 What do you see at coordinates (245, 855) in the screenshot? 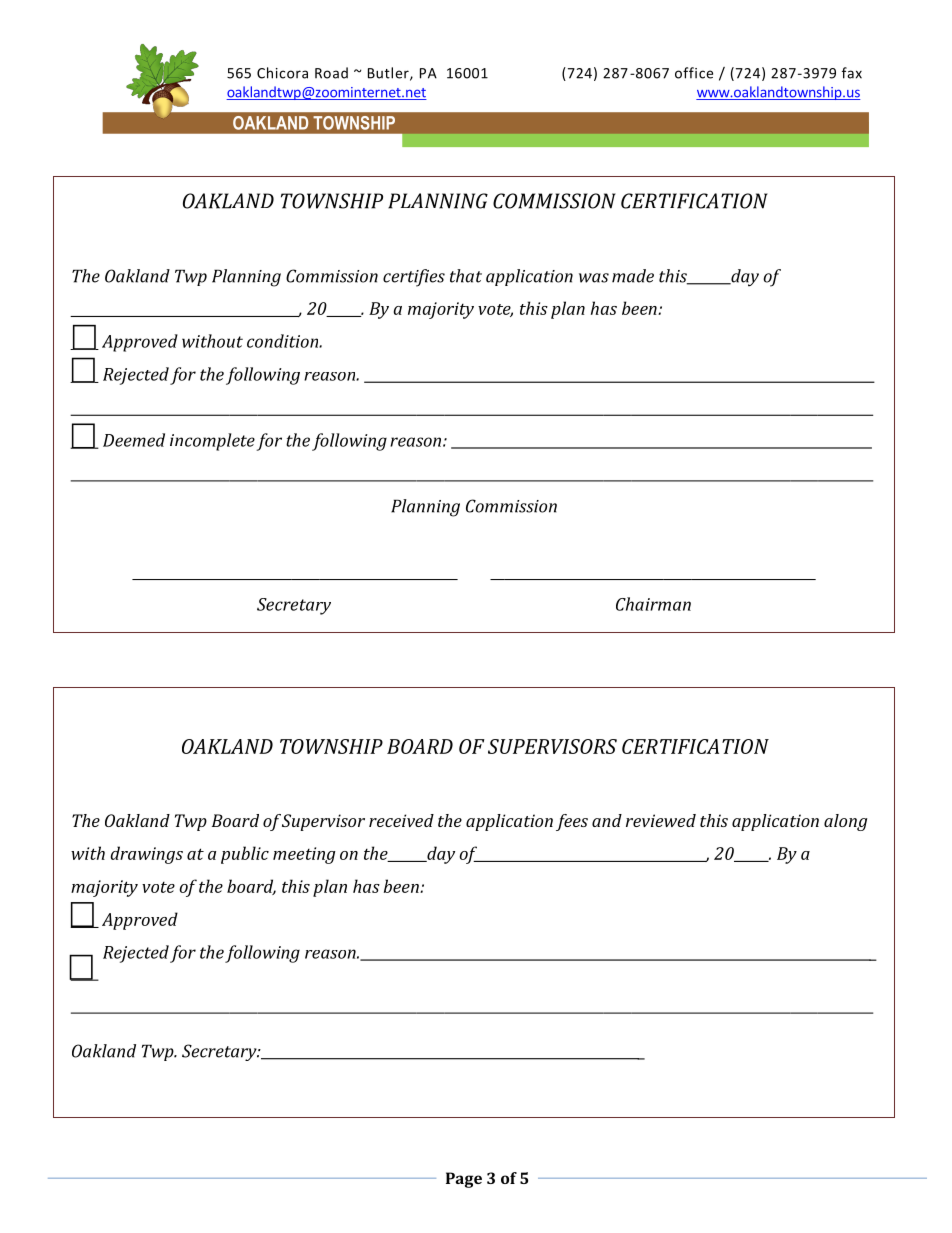
I see `public` at bounding box center [245, 855].
